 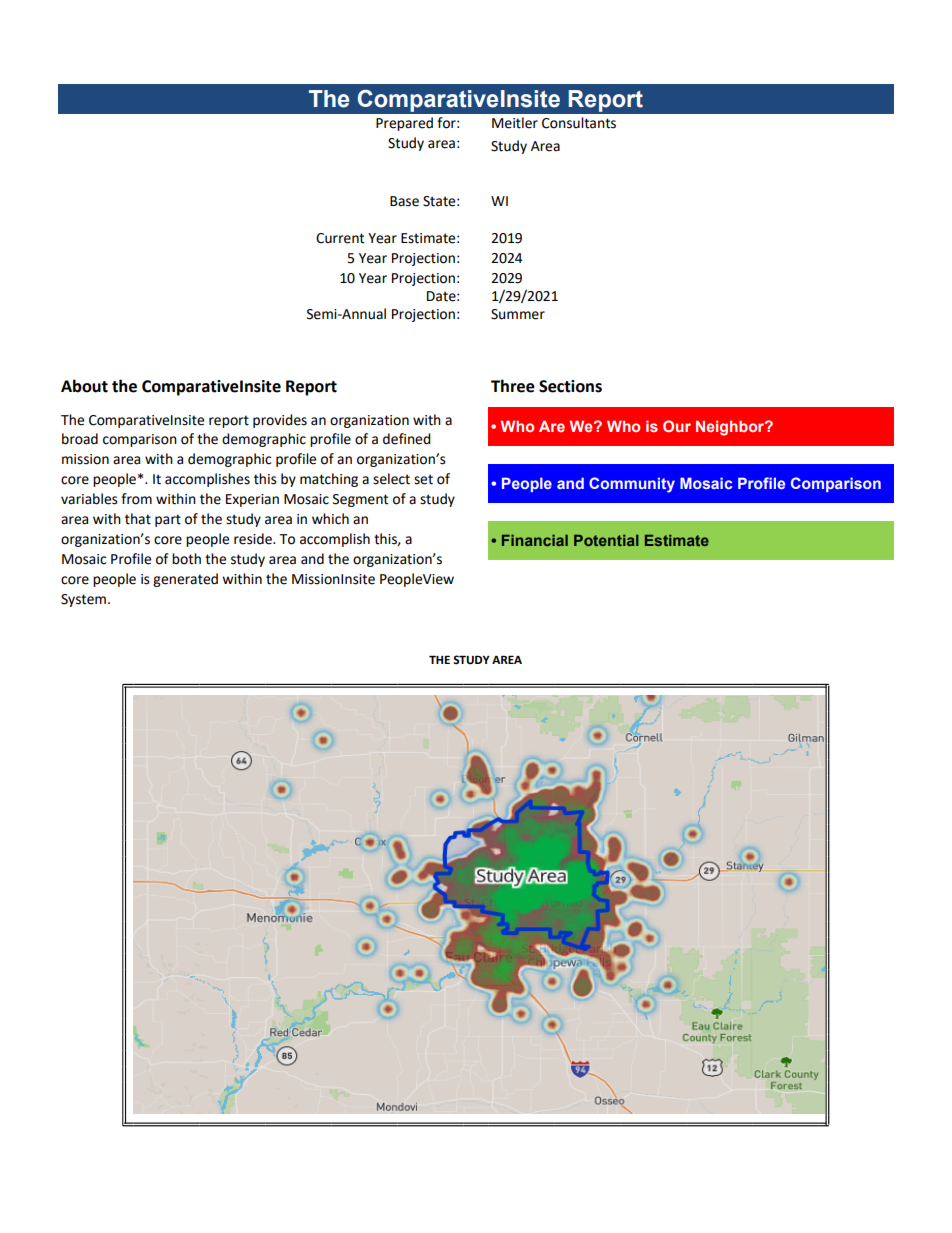 I want to click on About, so click(x=84, y=386).
